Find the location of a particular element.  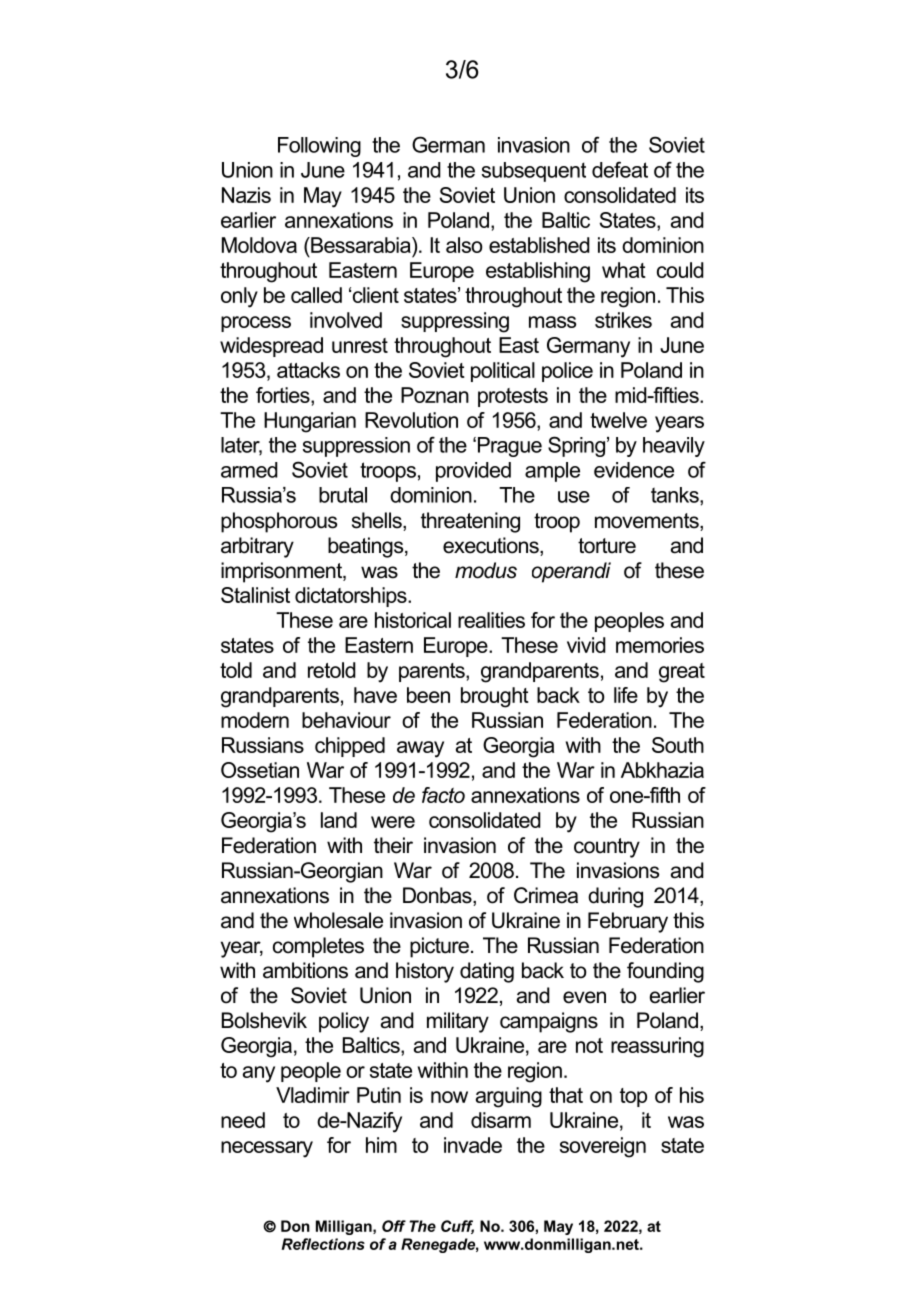

been is located at coordinates (428, 695).
